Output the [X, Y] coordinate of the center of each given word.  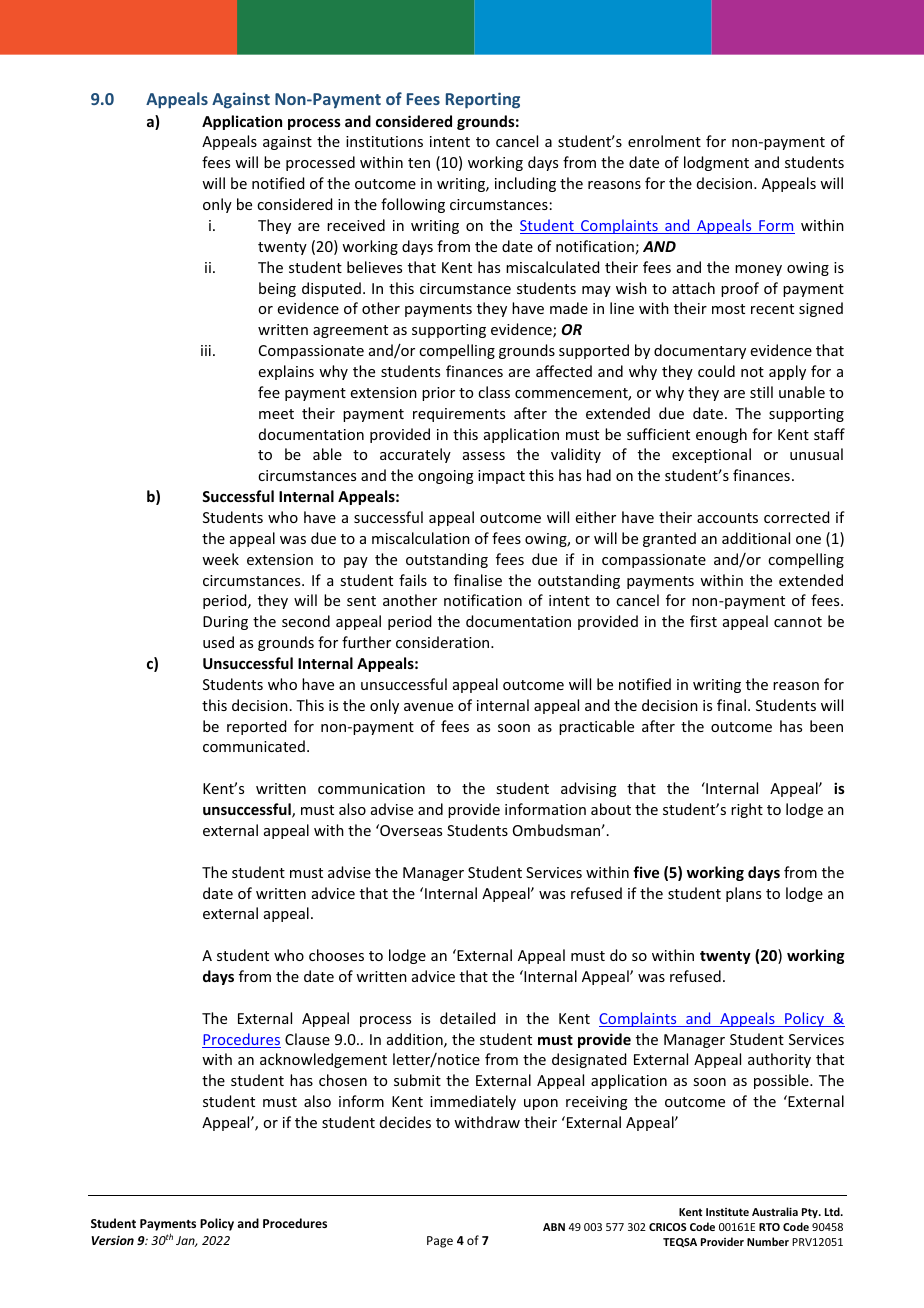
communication [371, 788]
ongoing [446, 477]
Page [440, 1242]
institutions [384, 141]
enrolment [664, 141]
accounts [727, 518]
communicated [254, 746]
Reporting [483, 100]
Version [113, 1240]
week [220, 559]
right [747, 810]
